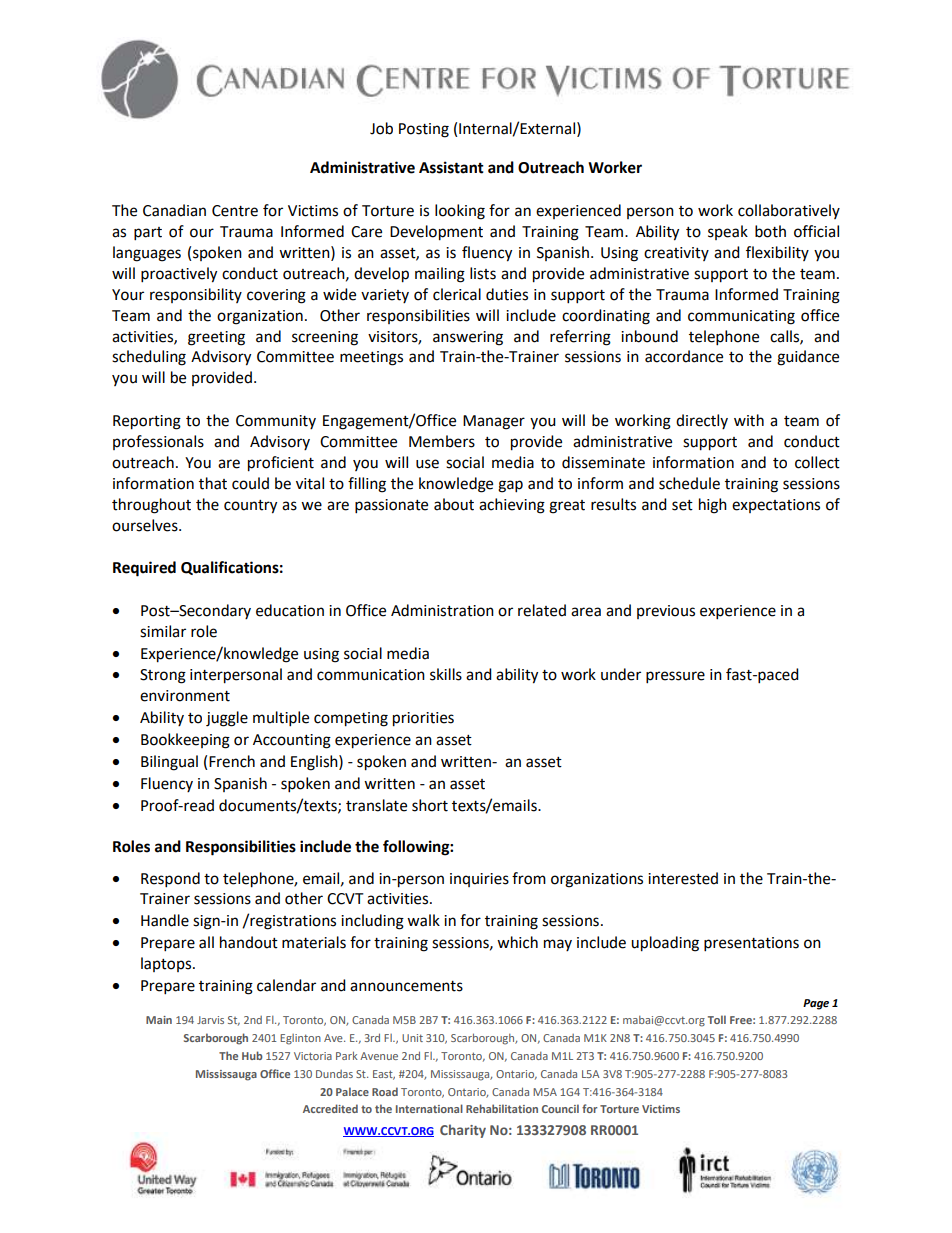 The width and height of the screenshot is (952, 1233). What do you see at coordinates (442, 610) in the screenshot?
I see `Administration` at bounding box center [442, 610].
